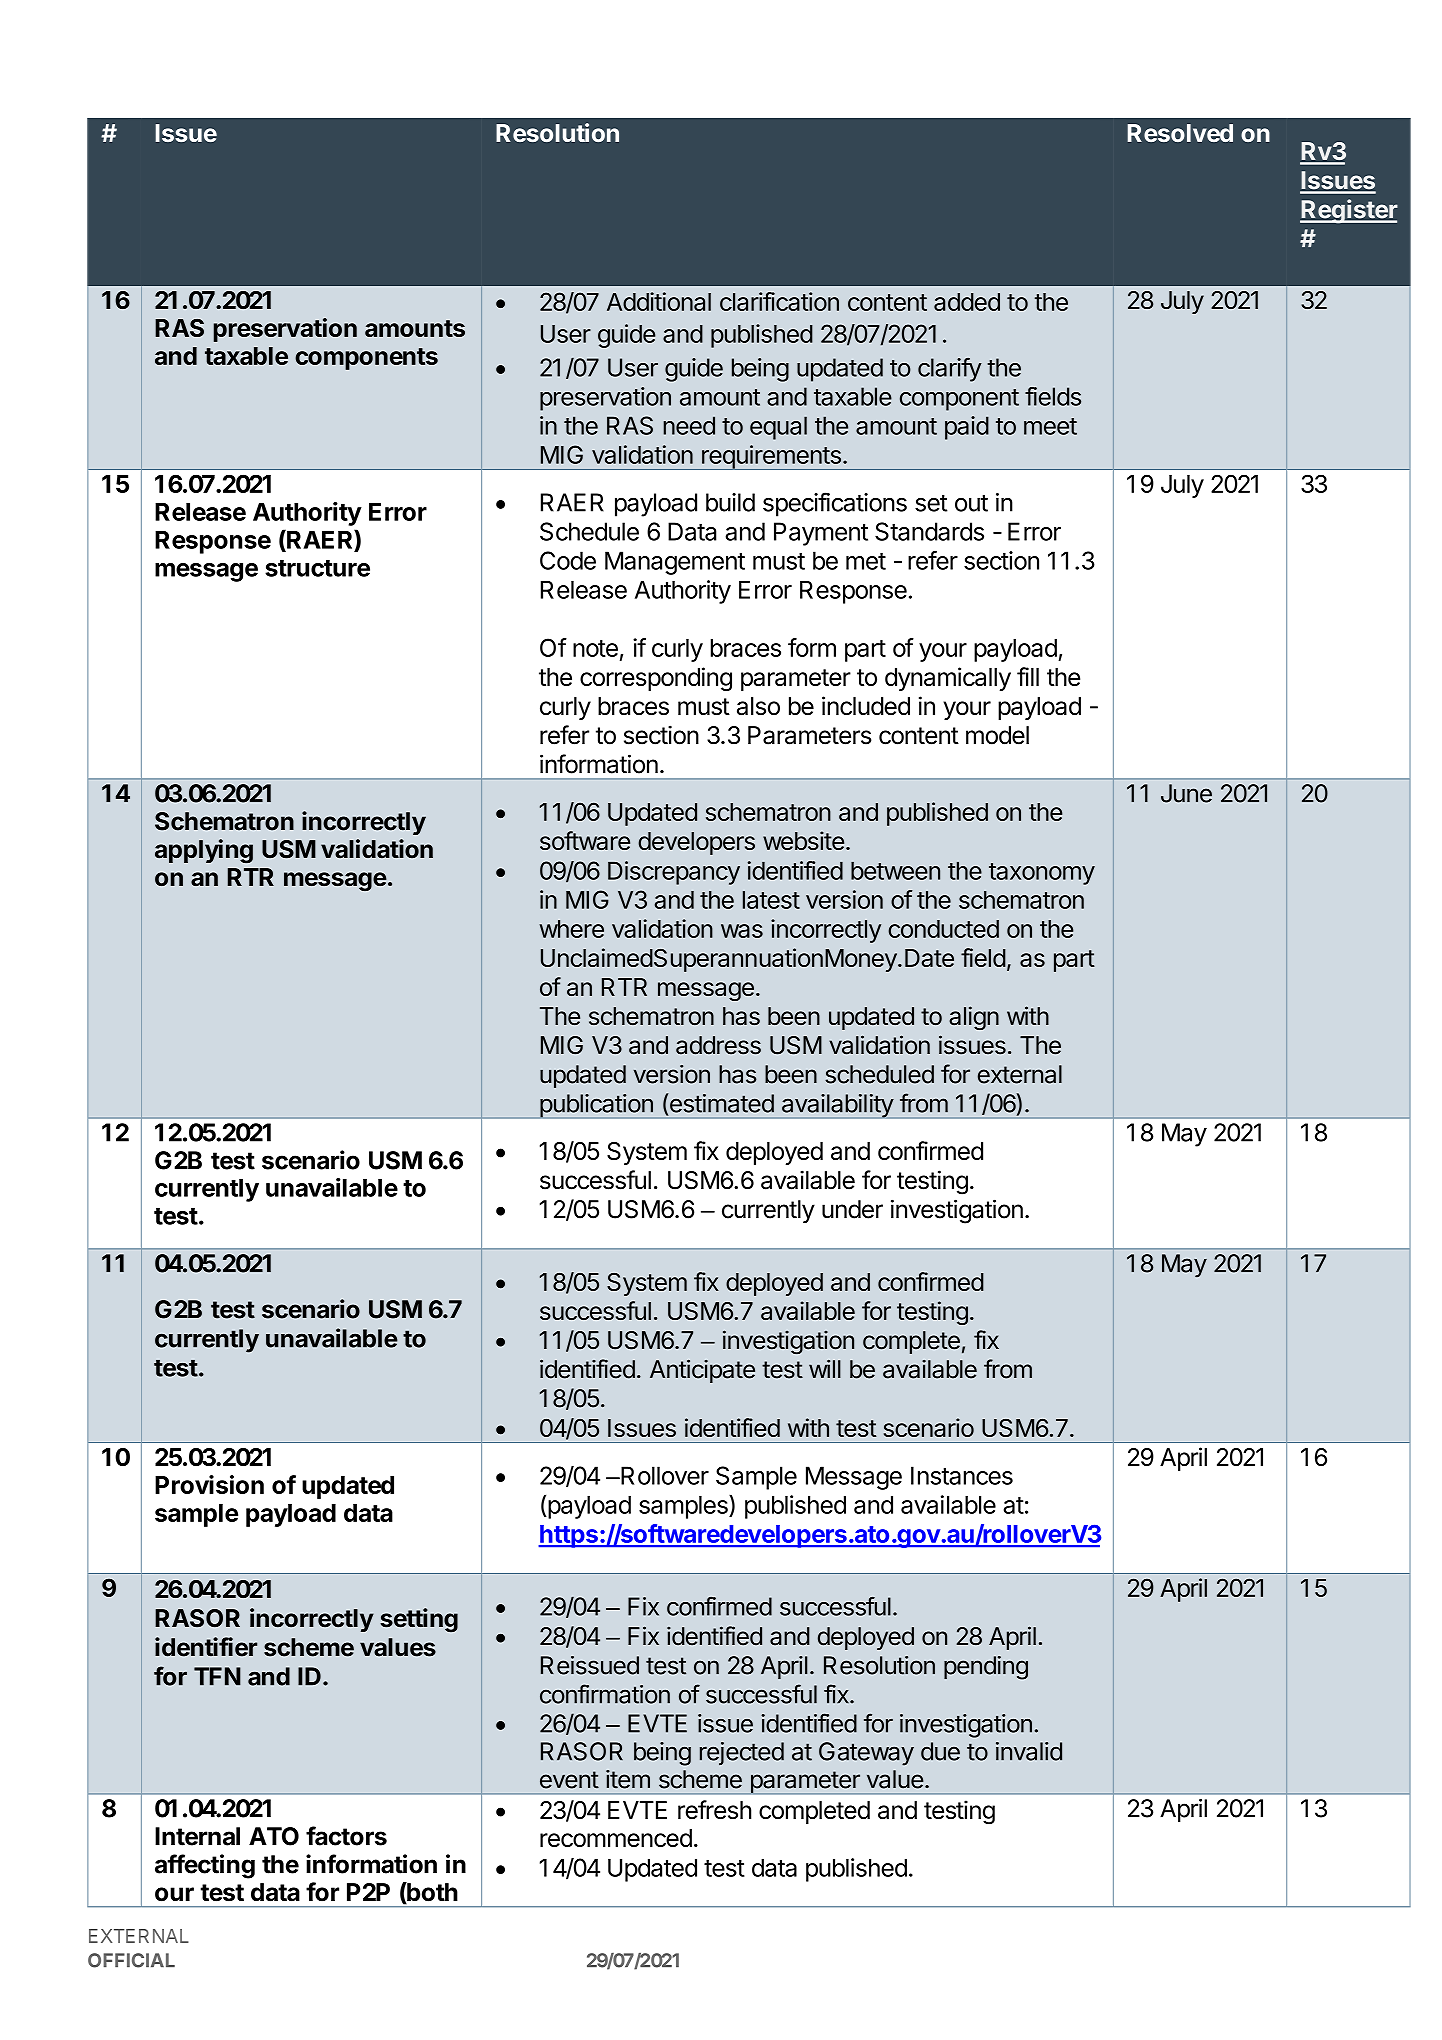 The image size is (1442, 2040). I want to click on address, so click(718, 1045).
